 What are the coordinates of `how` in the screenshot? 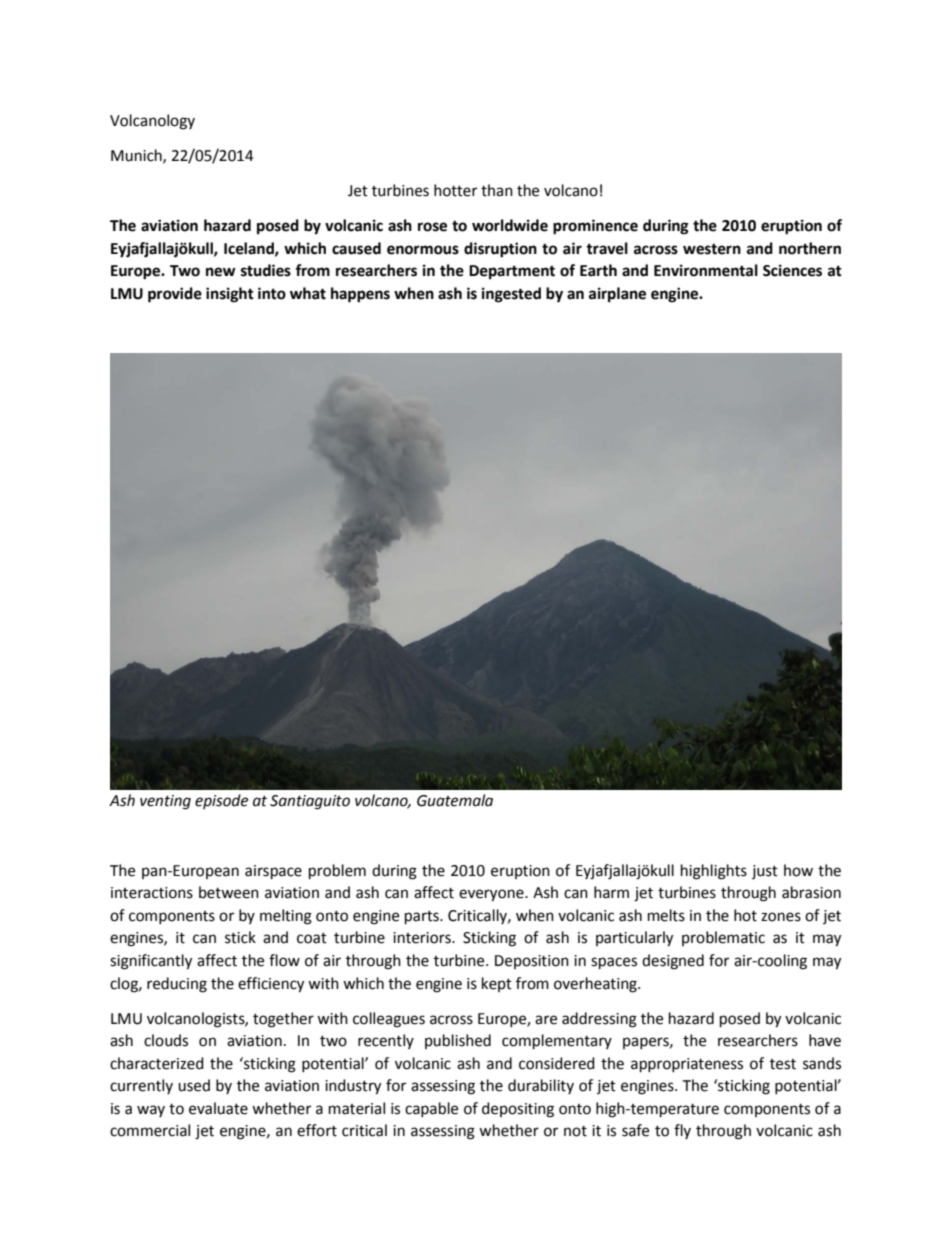 It's located at (798, 870).
